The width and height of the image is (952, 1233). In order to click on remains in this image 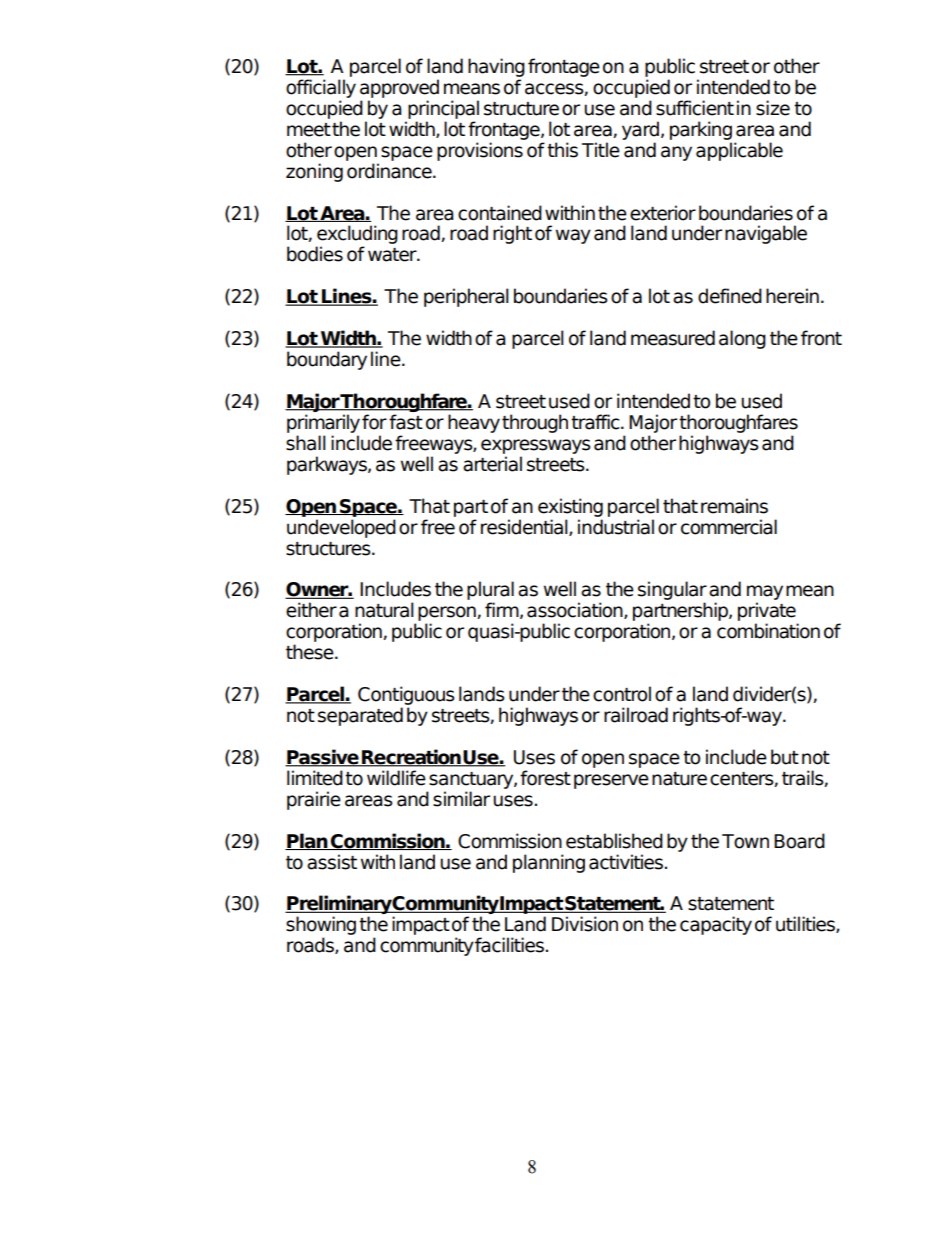, I will do `click(734, 506)`.
